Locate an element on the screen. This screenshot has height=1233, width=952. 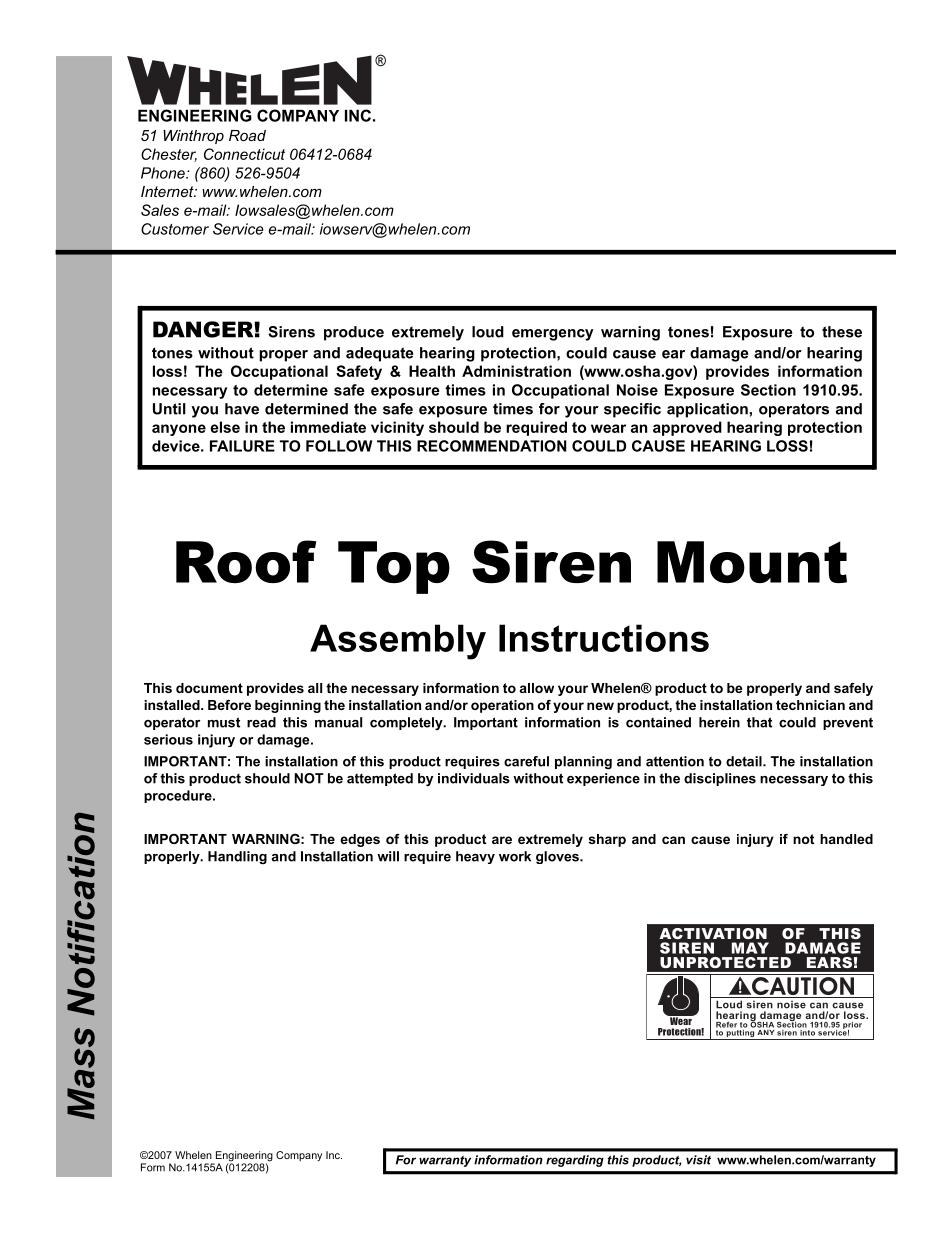
allow is located at coordinates (537, 688).
